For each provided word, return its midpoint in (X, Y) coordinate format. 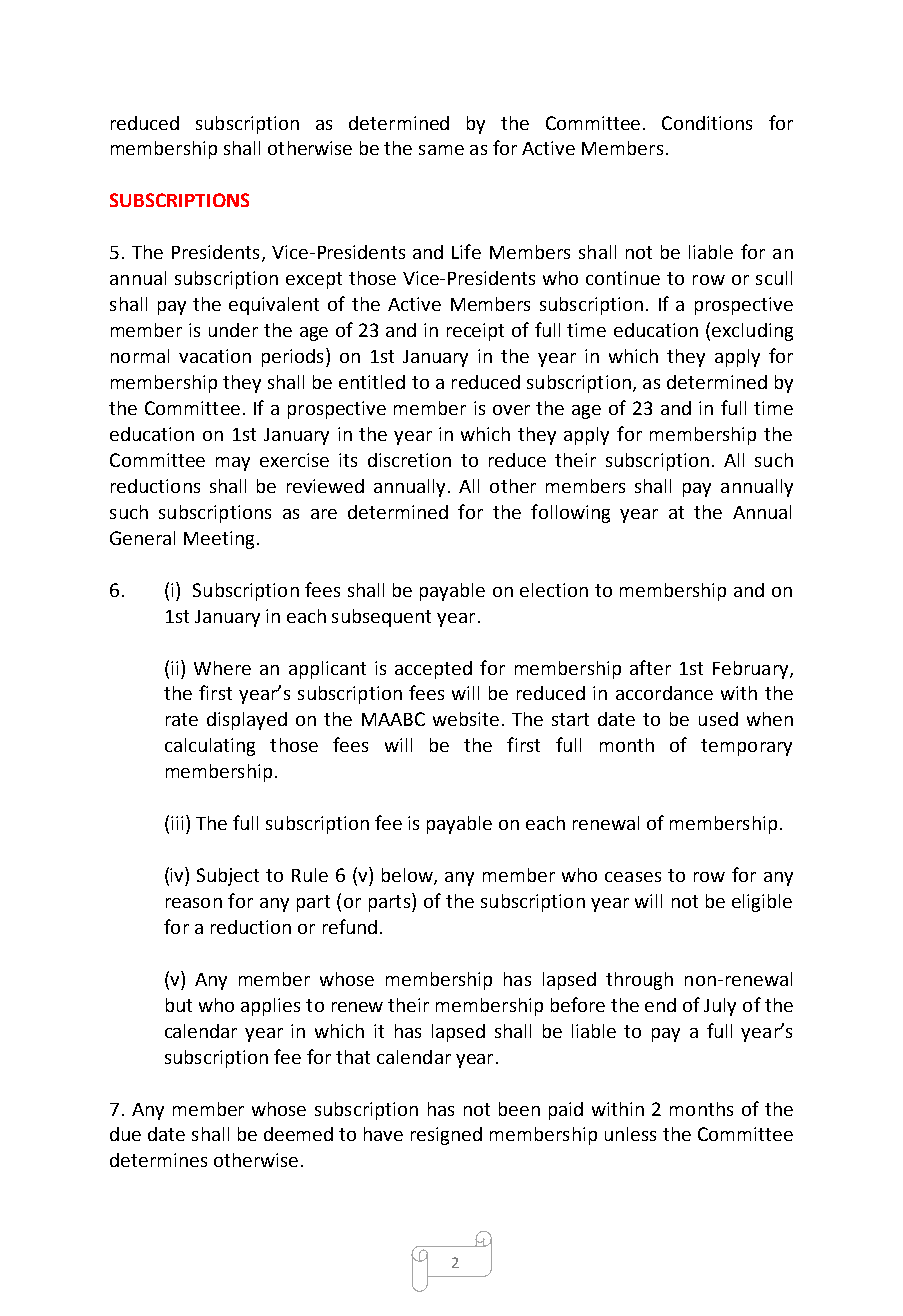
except (314, 280)
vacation (215, 356)
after (650, 667)
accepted (433, 670)
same (441, 150)
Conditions (707, 123)
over (511, 410)
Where (222, 668)
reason (194, 903)
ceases (633, 877)
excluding (752, 332)
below (408, 876)
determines (158, 1160)
